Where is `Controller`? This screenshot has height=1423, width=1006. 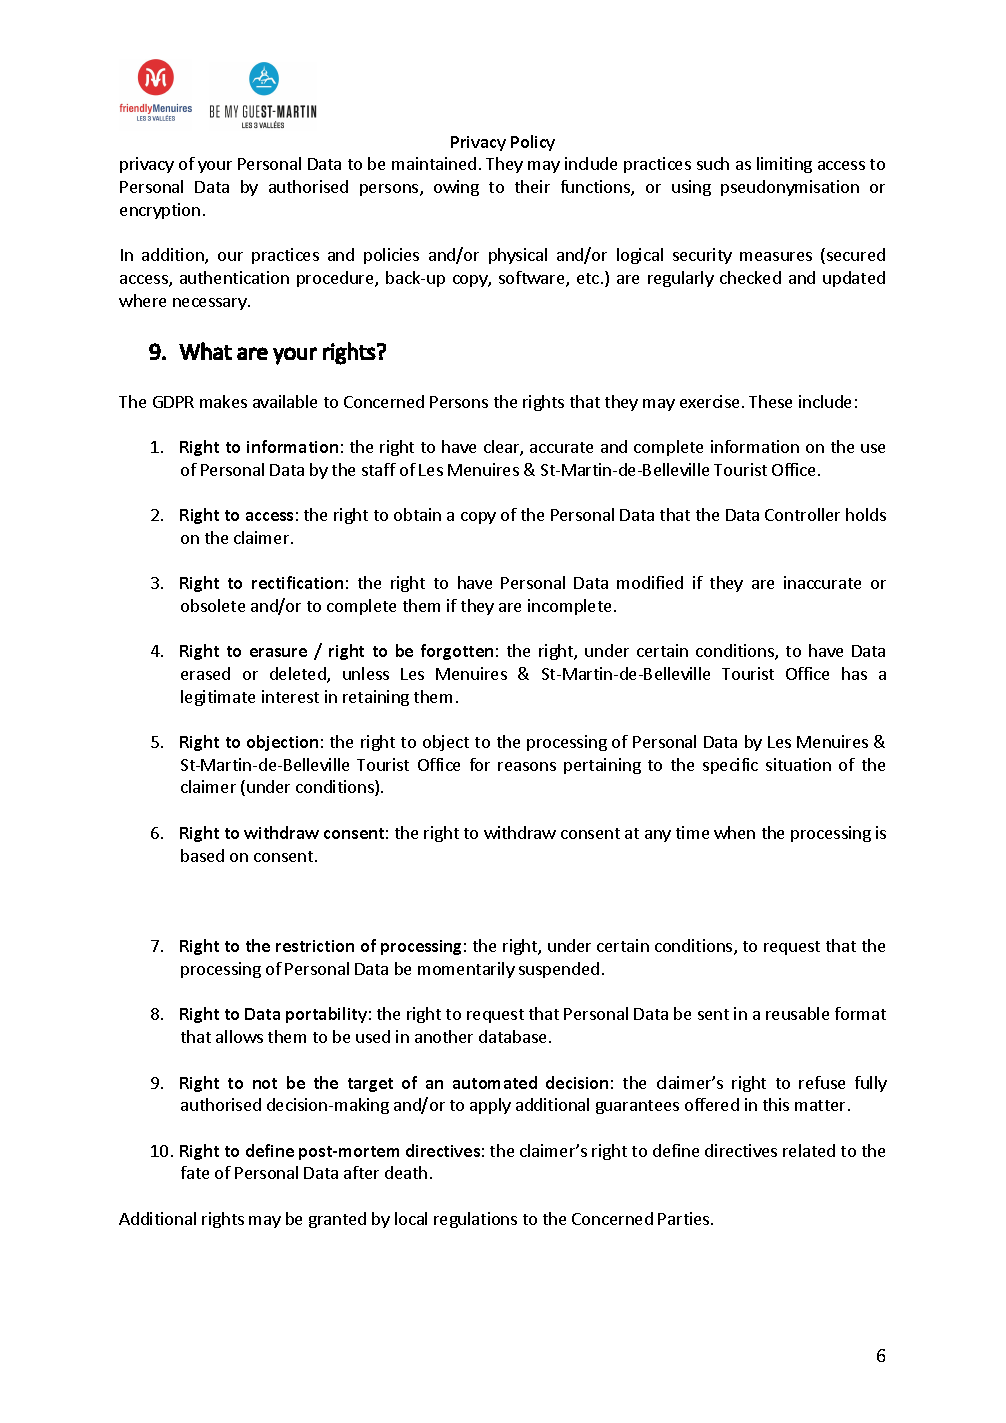
Controller is located at coordinates (802, 514).
